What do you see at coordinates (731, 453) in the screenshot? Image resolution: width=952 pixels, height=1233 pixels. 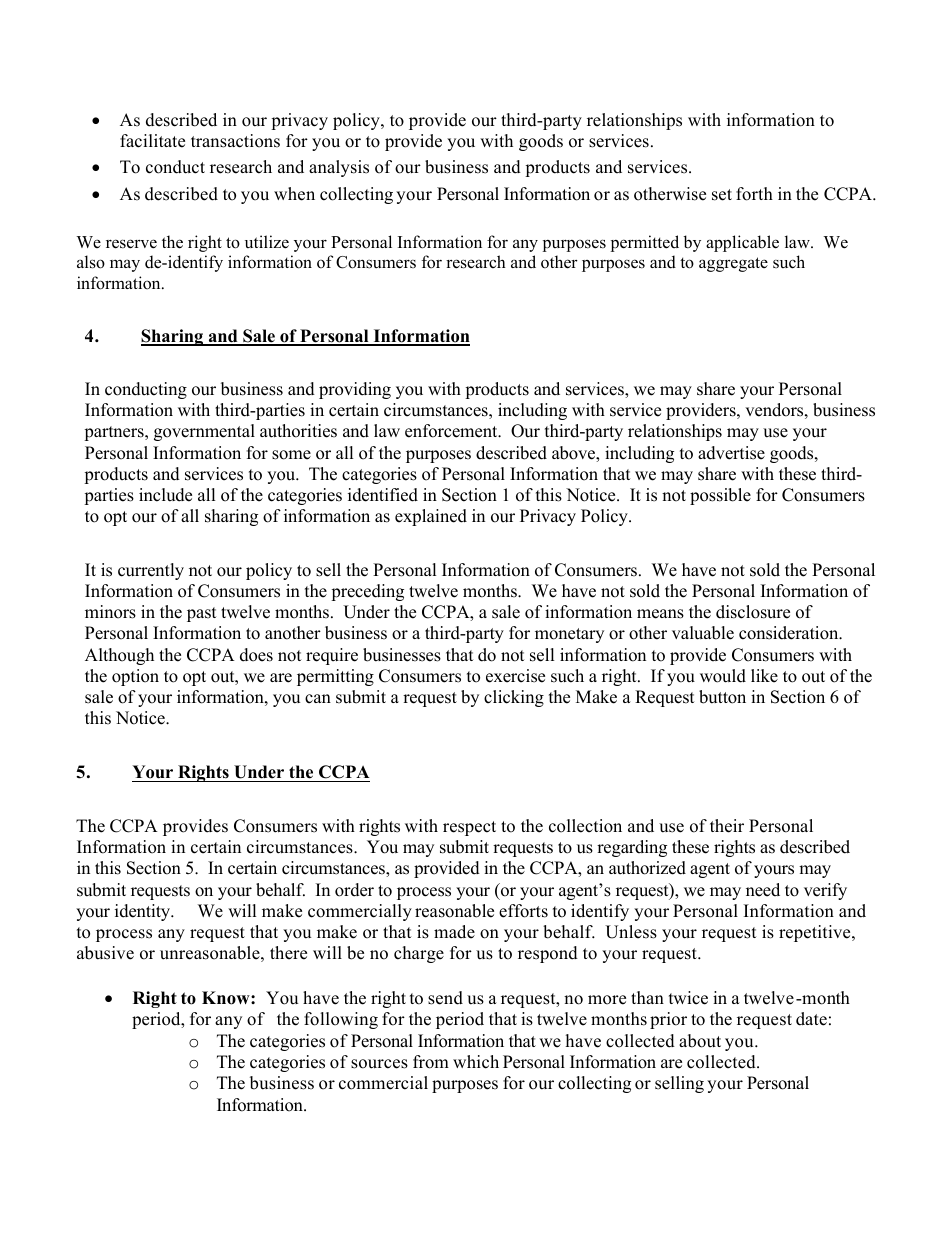 I see `advertise` at bounding box center [731, 453].
